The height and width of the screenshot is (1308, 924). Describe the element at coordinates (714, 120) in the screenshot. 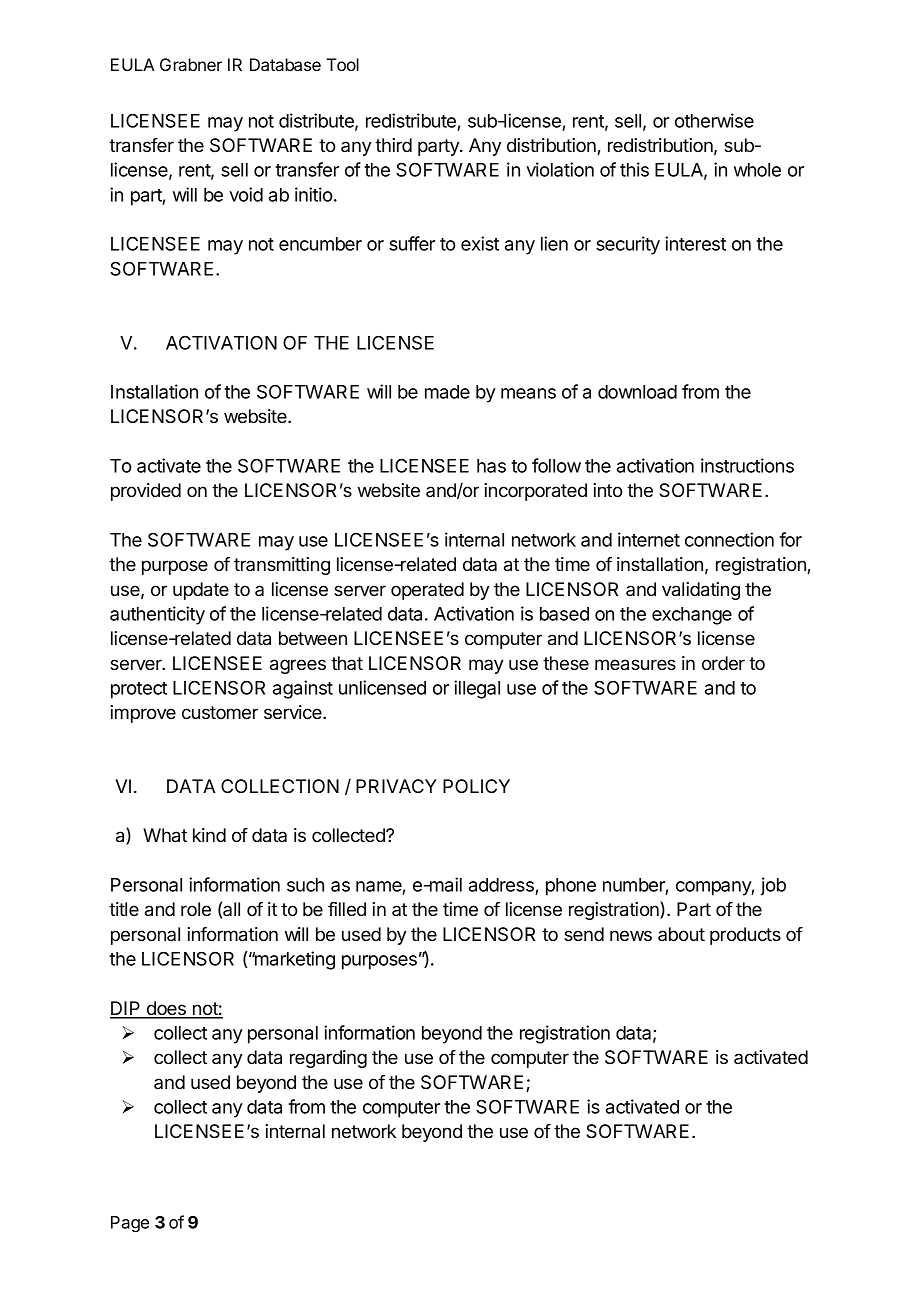

I see `otherwise` at that location.
